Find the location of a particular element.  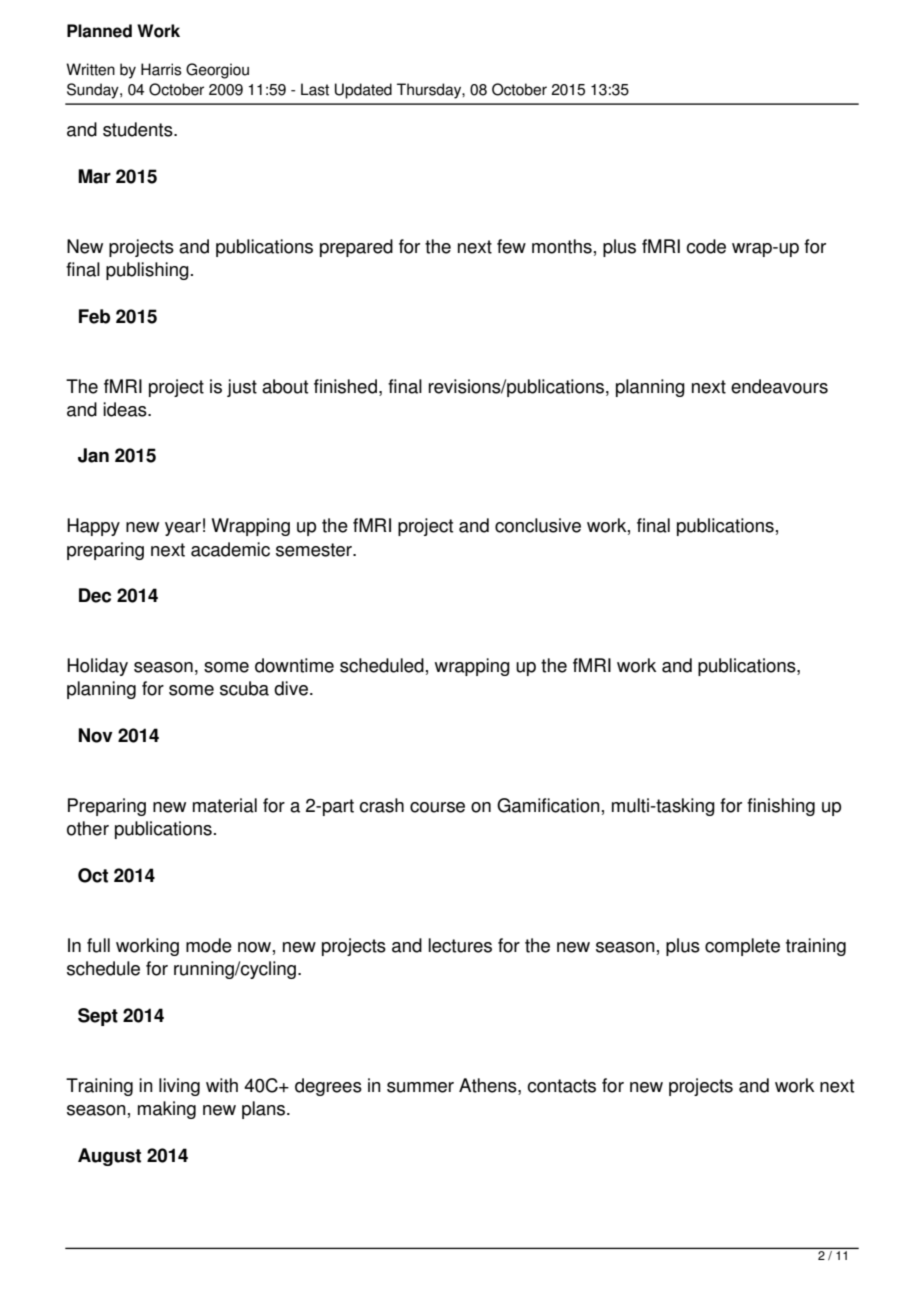

Dec is located at coordinates (95, 595).
